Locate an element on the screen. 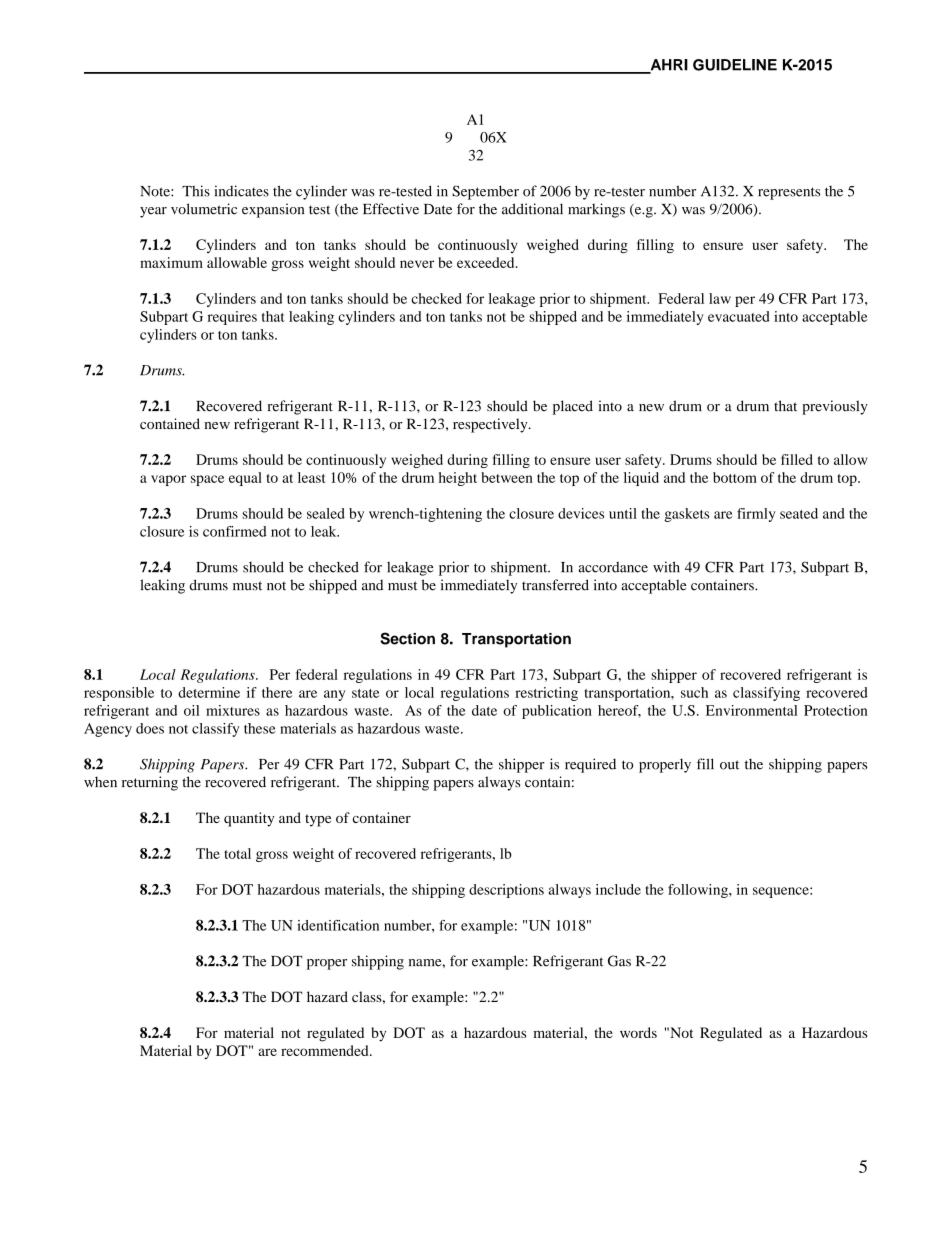  September is located at coordinates (485, 192).
